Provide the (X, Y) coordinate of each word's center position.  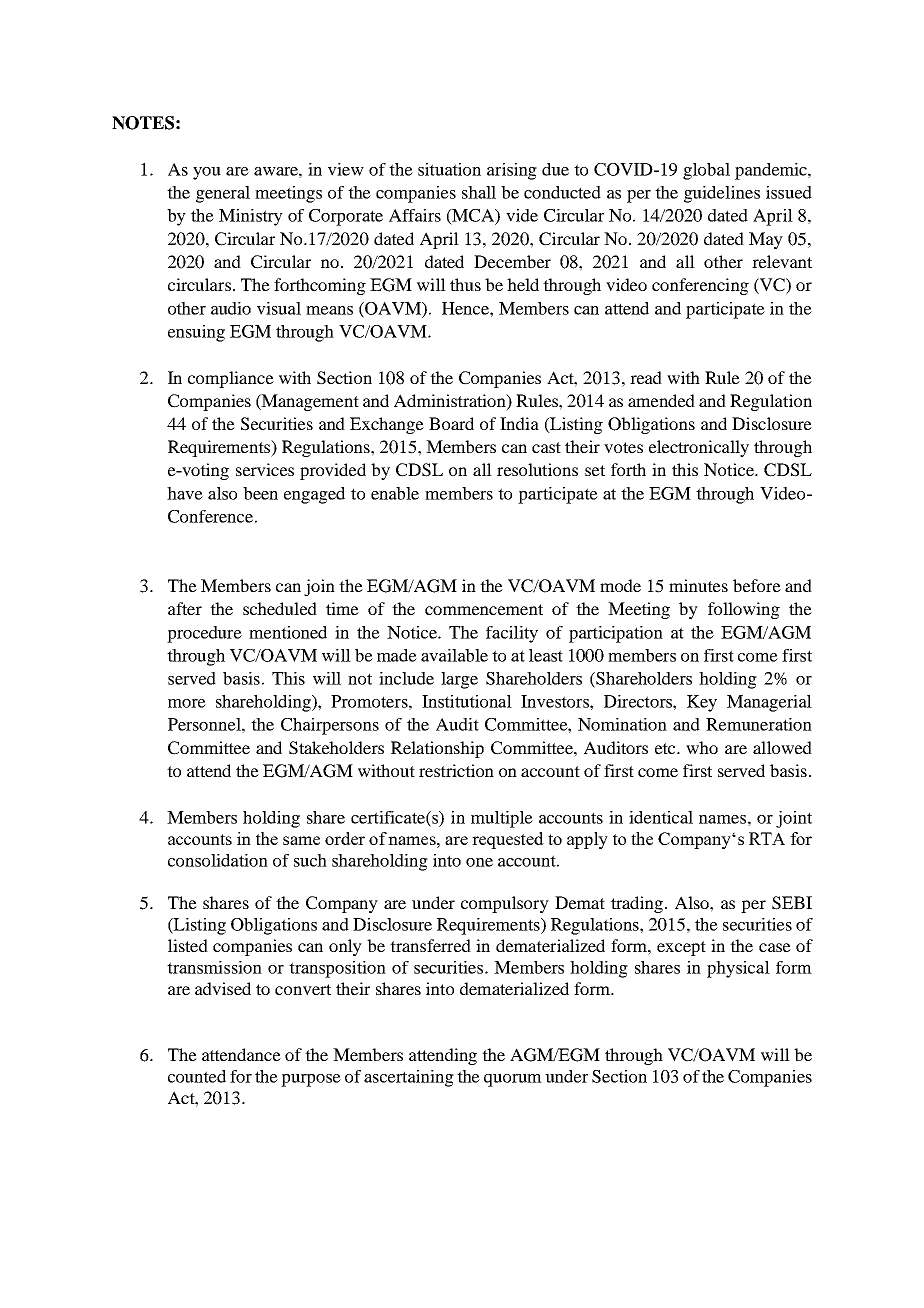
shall (479, 192)
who (702, 747)
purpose (311, 1080)
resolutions (537, 469)
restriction (456, 770)
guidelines (722, 194)
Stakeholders (336, 748)
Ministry (251, 217)
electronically (699, 448)
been (260, 493)
